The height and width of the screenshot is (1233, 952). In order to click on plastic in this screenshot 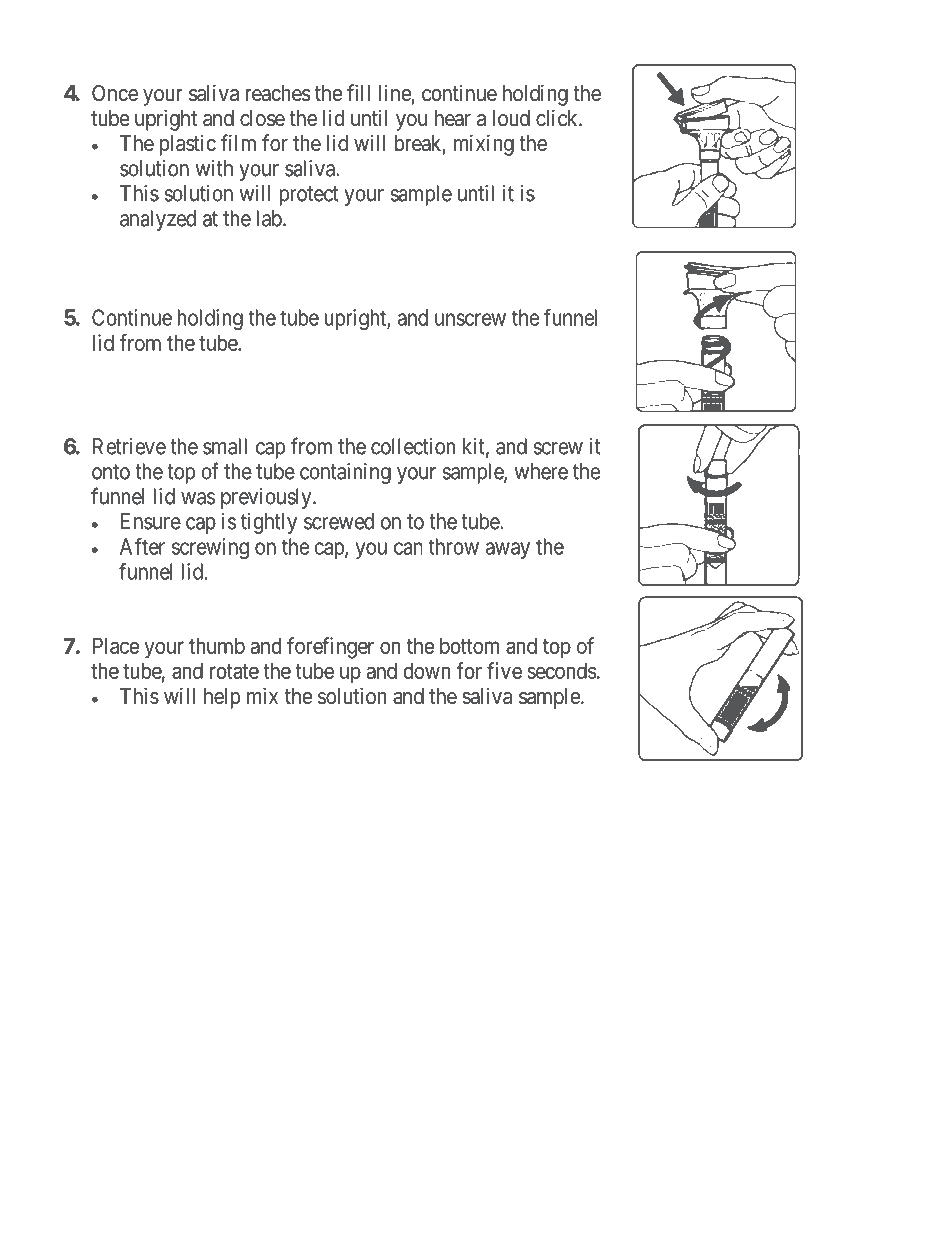, I will do `click(188, 145)`.
